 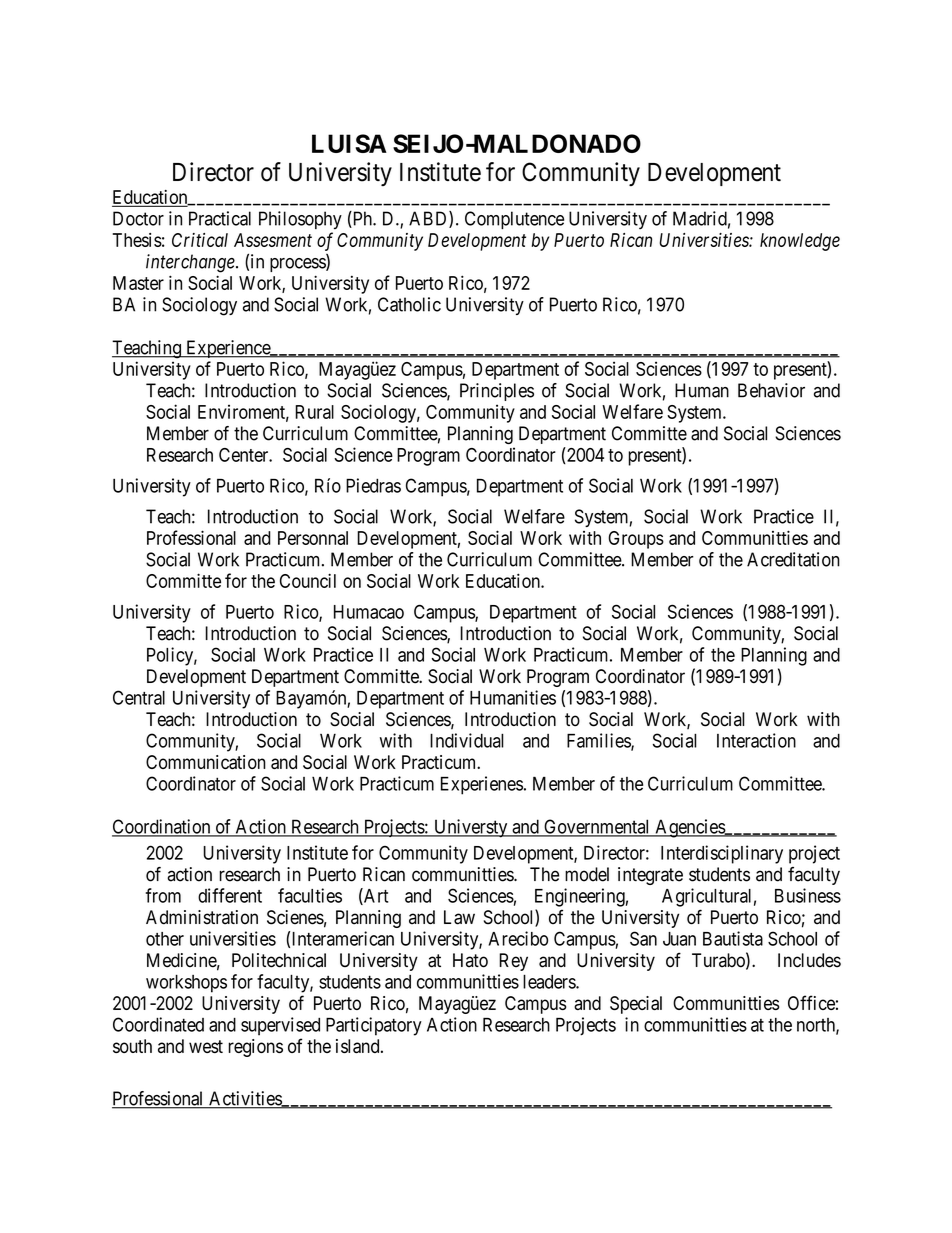 What do you see at coordinates (220, 218) in the image?
I see `Practical` at bounding box center [220, 218].
